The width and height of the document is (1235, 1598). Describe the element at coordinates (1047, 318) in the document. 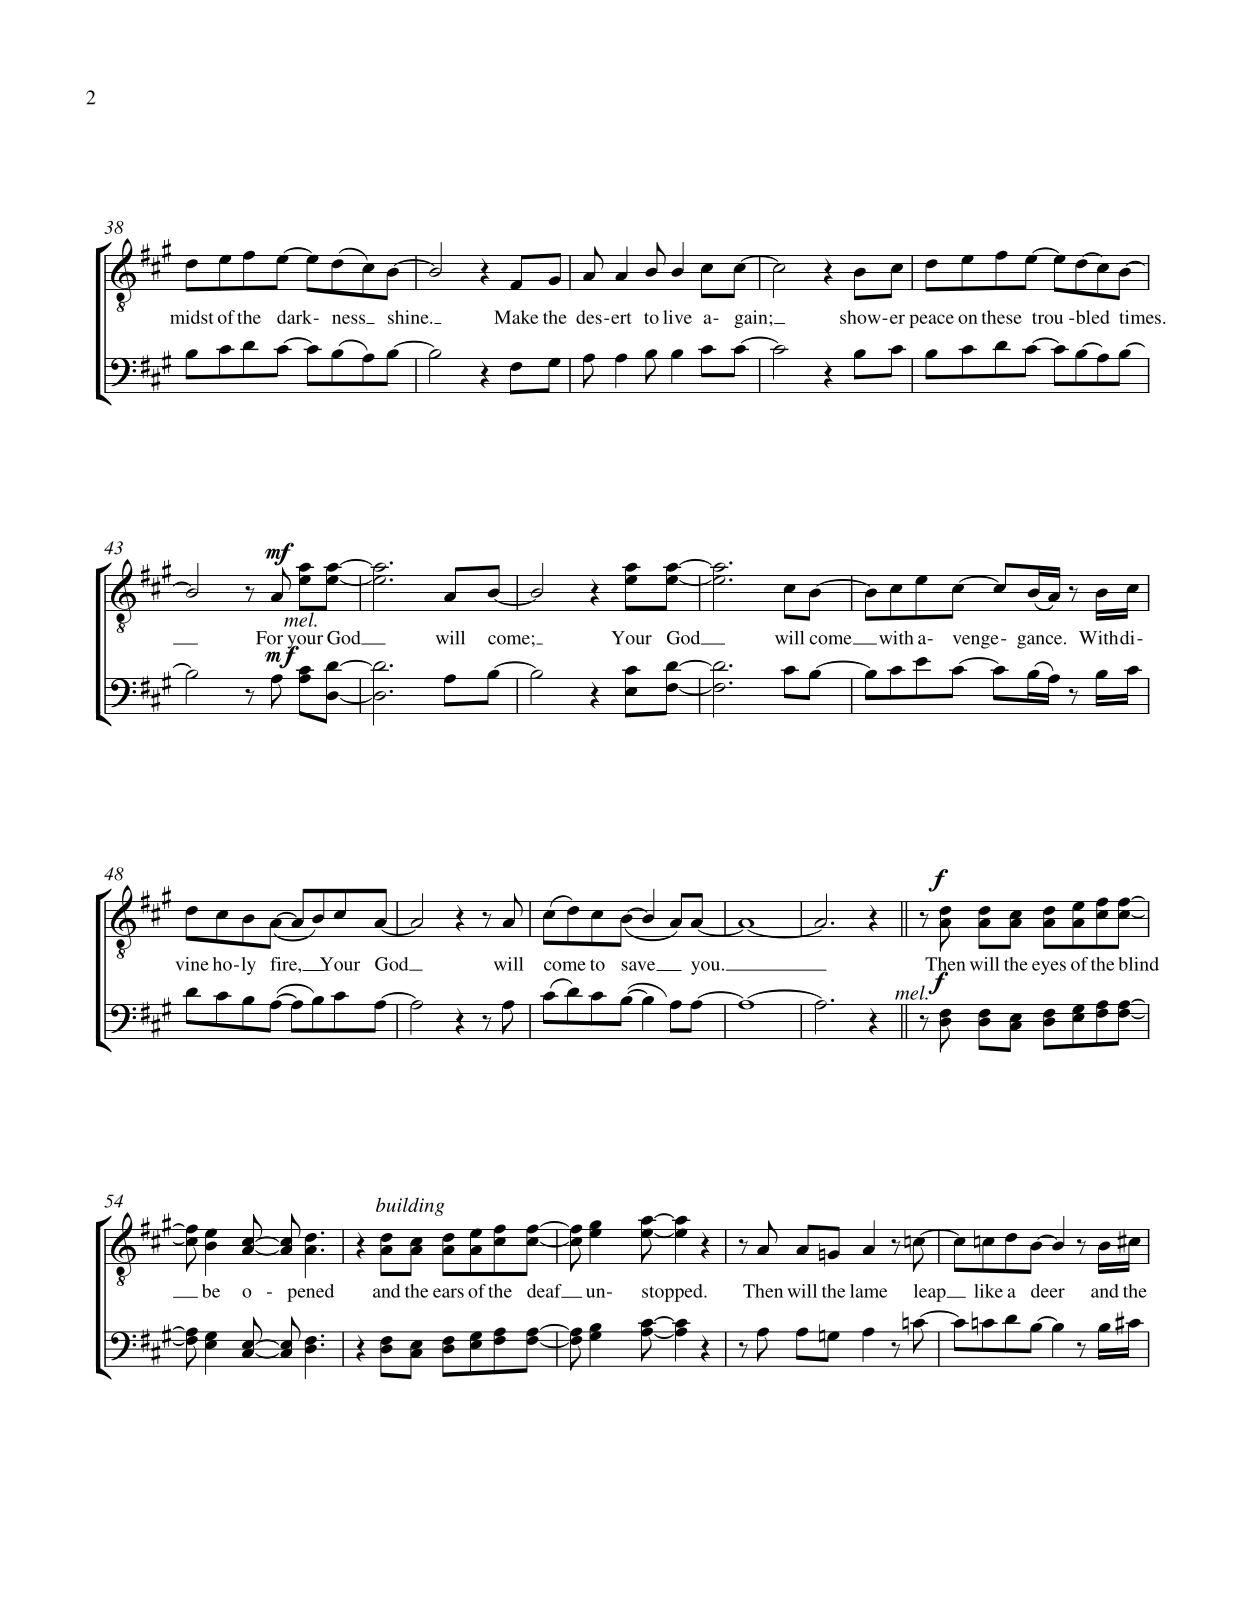

I see `trou` at that location.
